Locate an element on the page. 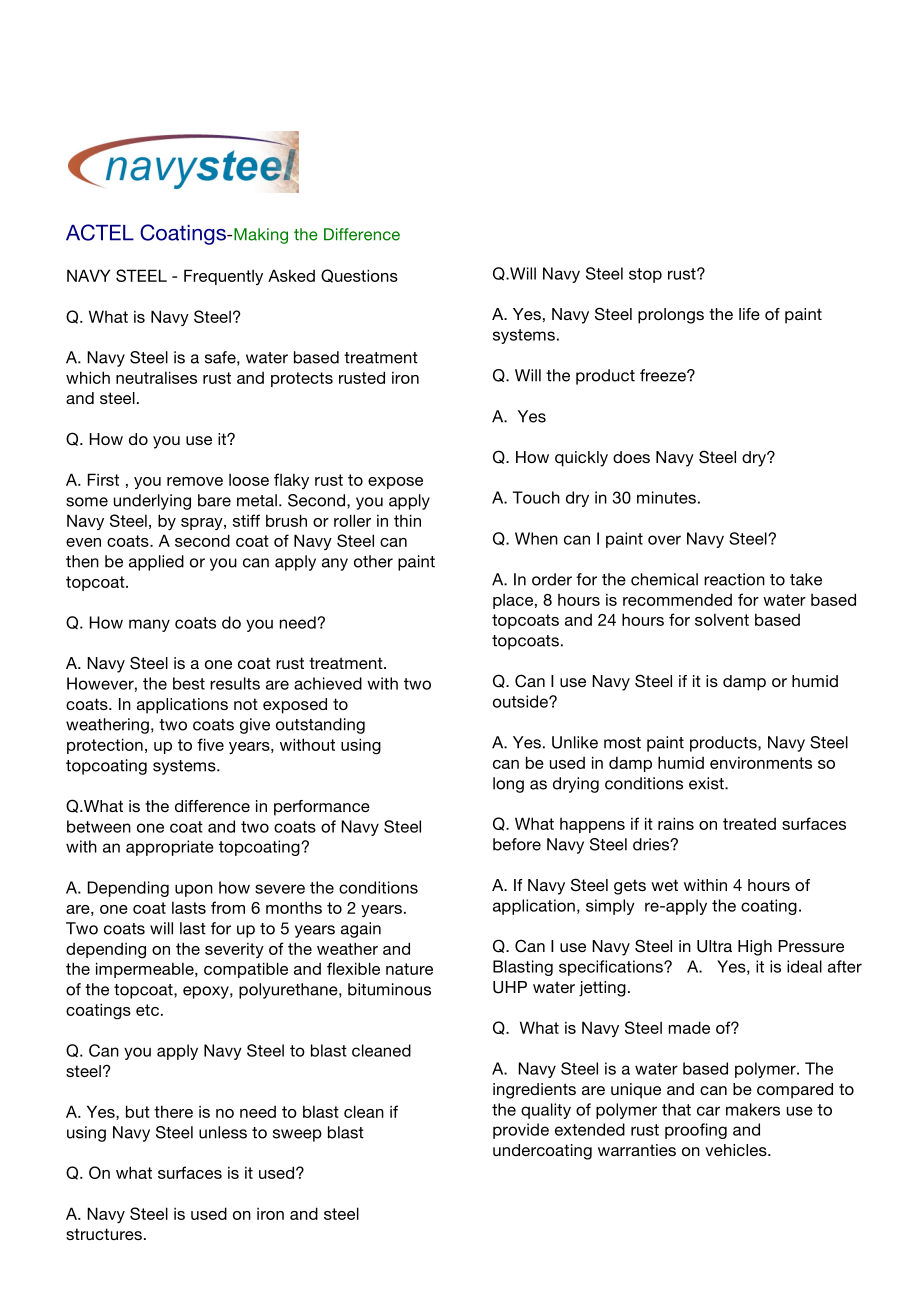 This page has height=1308, width=924. life is located at coordinates (749, 314).
